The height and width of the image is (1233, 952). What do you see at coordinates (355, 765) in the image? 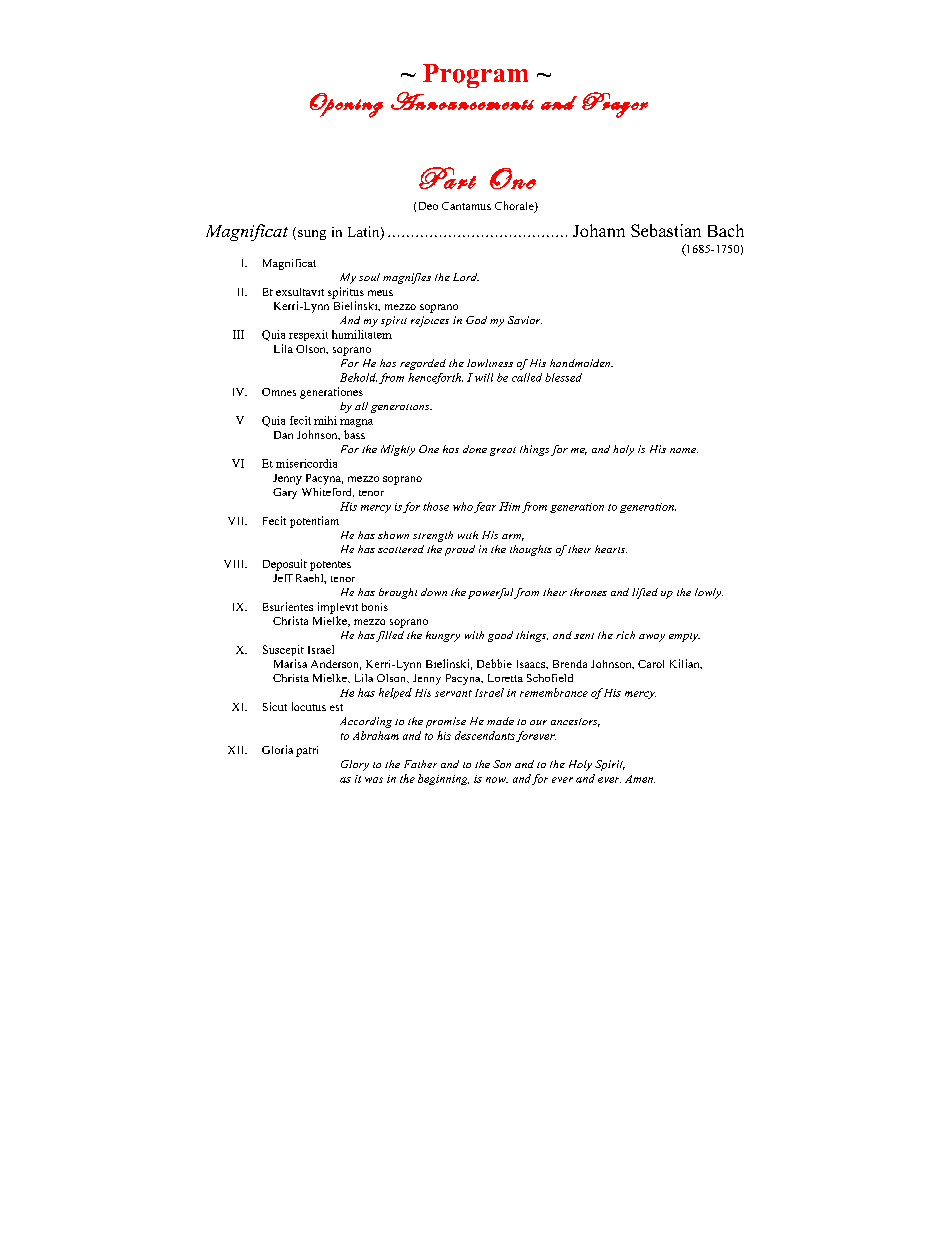
I see `Glory` at bounding box center [355, 765].
